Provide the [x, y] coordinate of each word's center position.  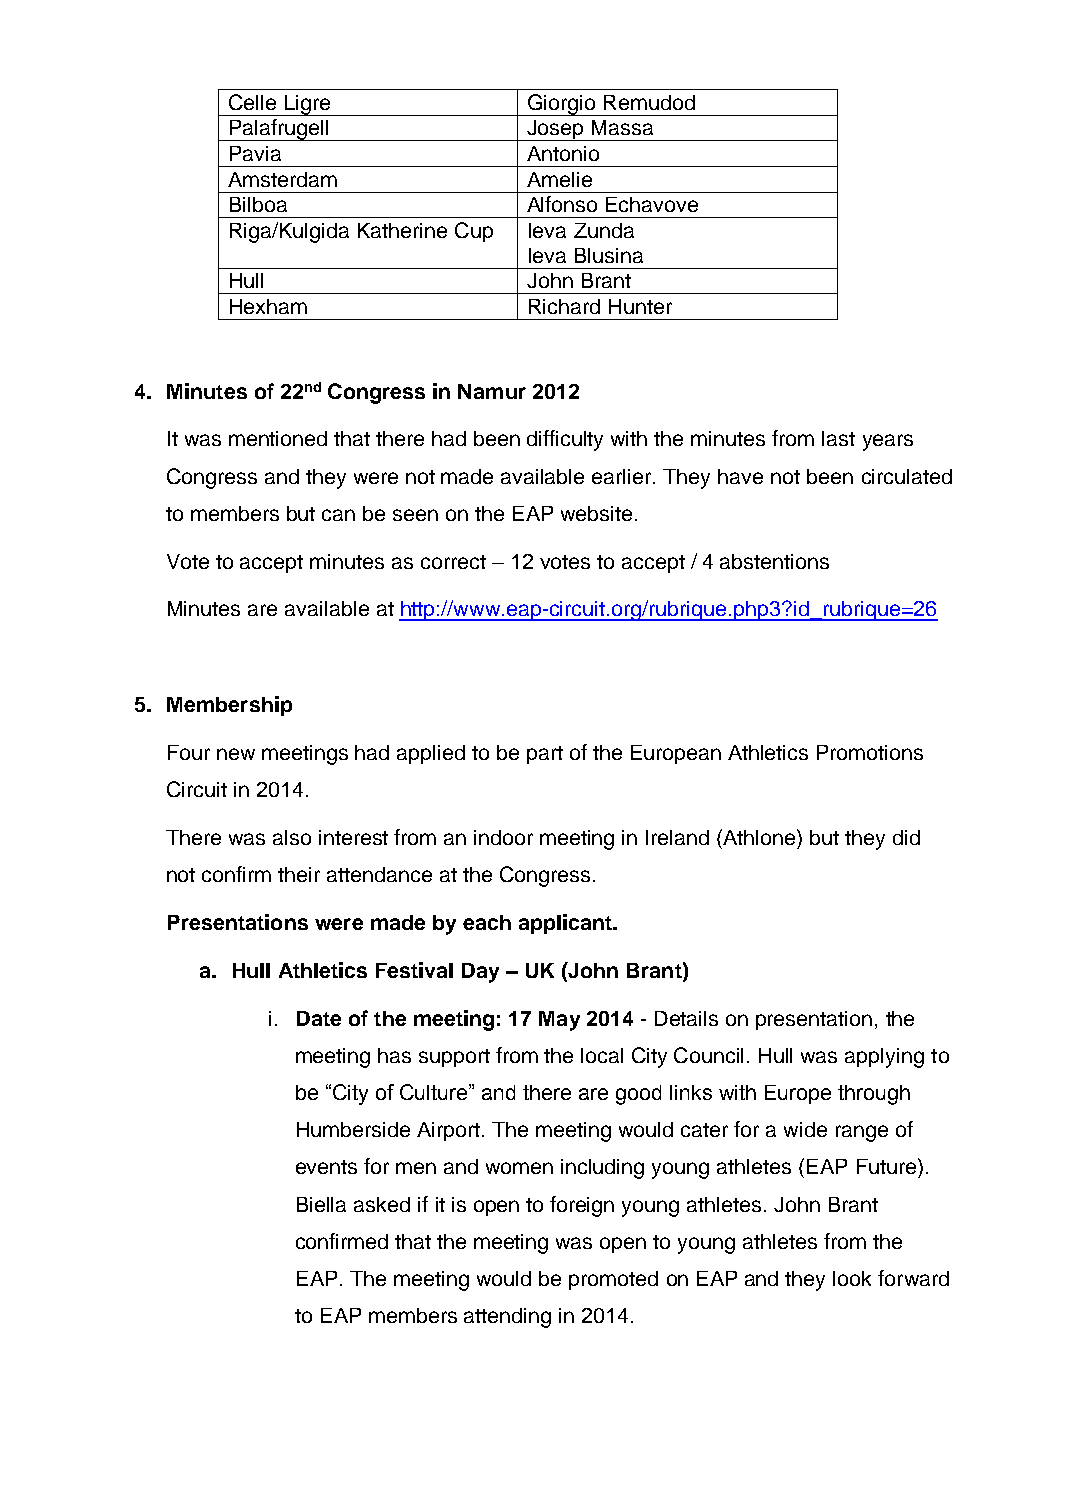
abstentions [774, 561]
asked [382, 1204]
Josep [555, 130]
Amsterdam [282, 179]
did [906, 837]
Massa [622, 127]
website [596, 513]
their [299, 874]
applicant [566, 924]
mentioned [278, 438]
